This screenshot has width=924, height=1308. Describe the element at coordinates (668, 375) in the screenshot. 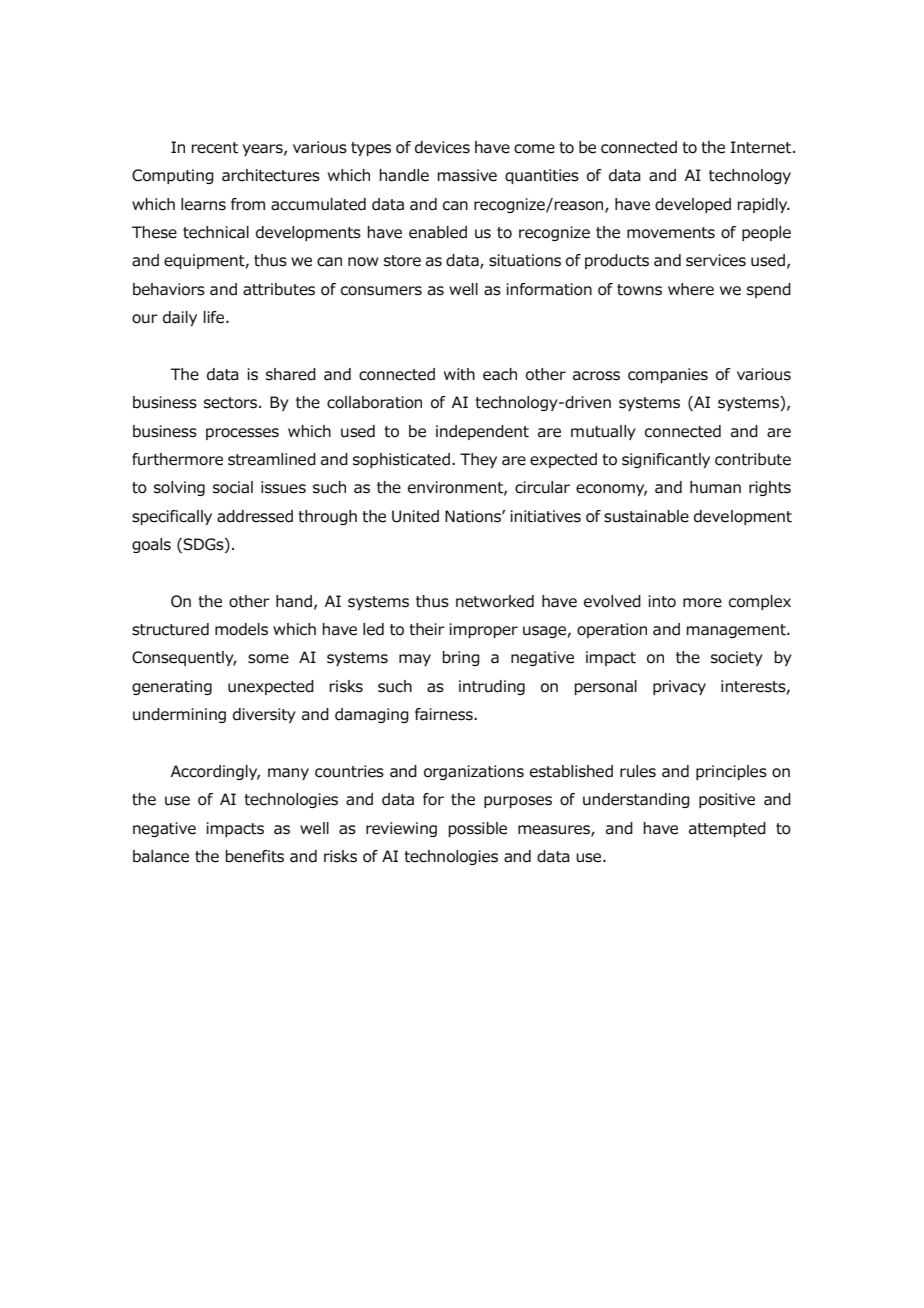

I see `companies` at that location.
